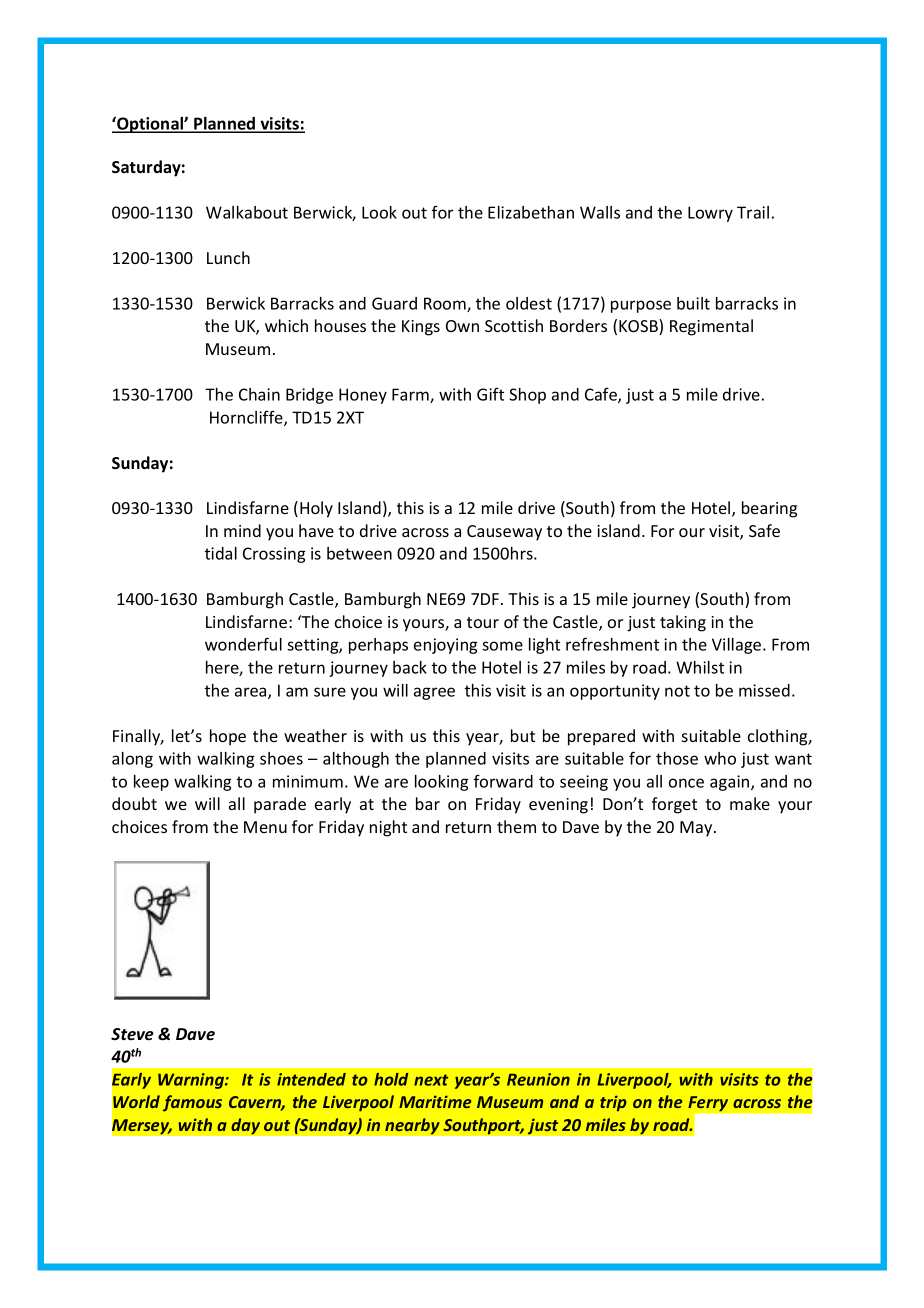 This screenshot has width=924, height=1308. What do you see at coordinates (228, 257) in the screenshot?
I see `Lunch` at bounding box center [228, 257].
